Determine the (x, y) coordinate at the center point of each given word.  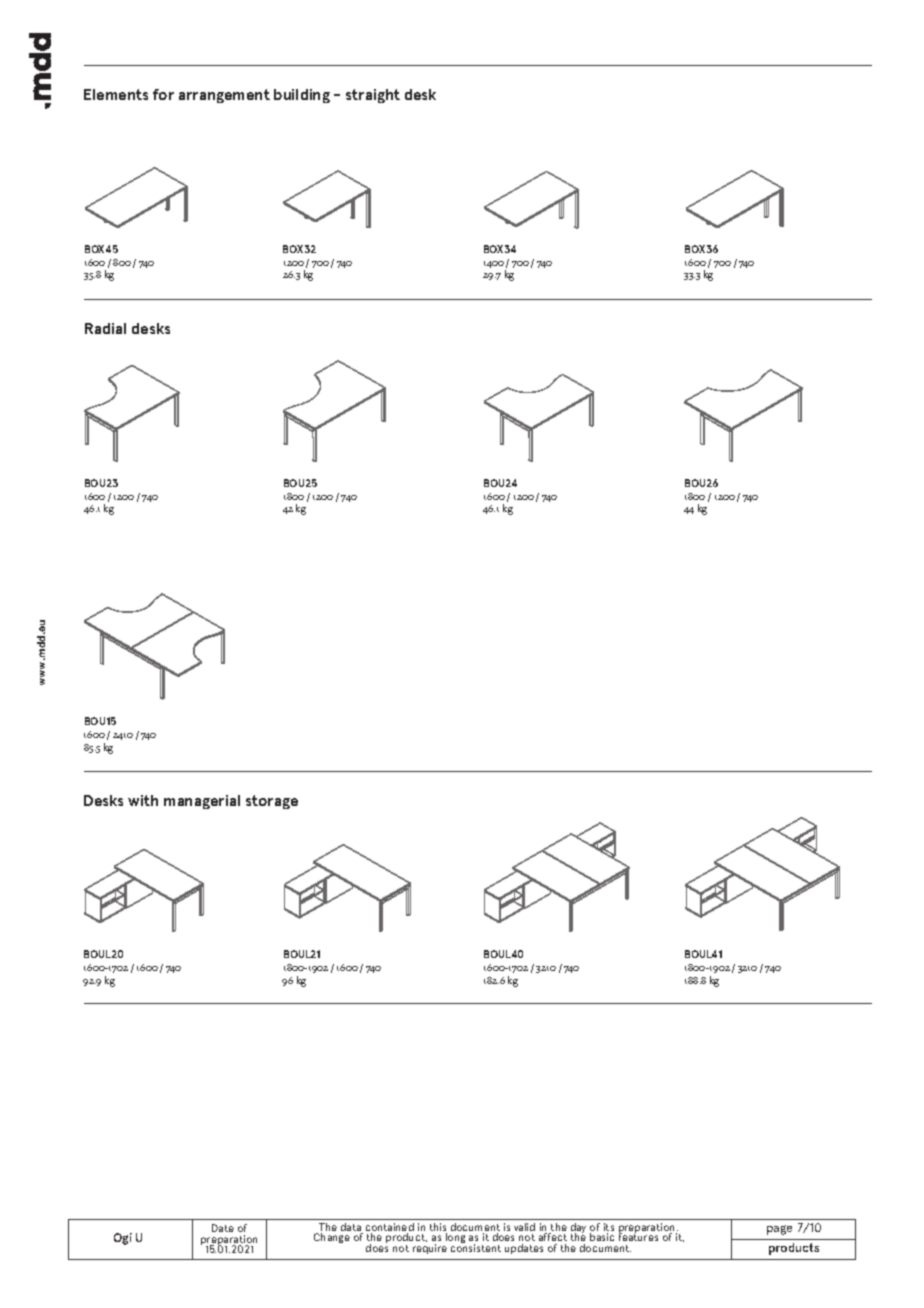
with (143, 800)
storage (272, 802)
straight (373, 96)
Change (332, 1238)
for (163, 94)
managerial (202, 802)
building (302, 96)
